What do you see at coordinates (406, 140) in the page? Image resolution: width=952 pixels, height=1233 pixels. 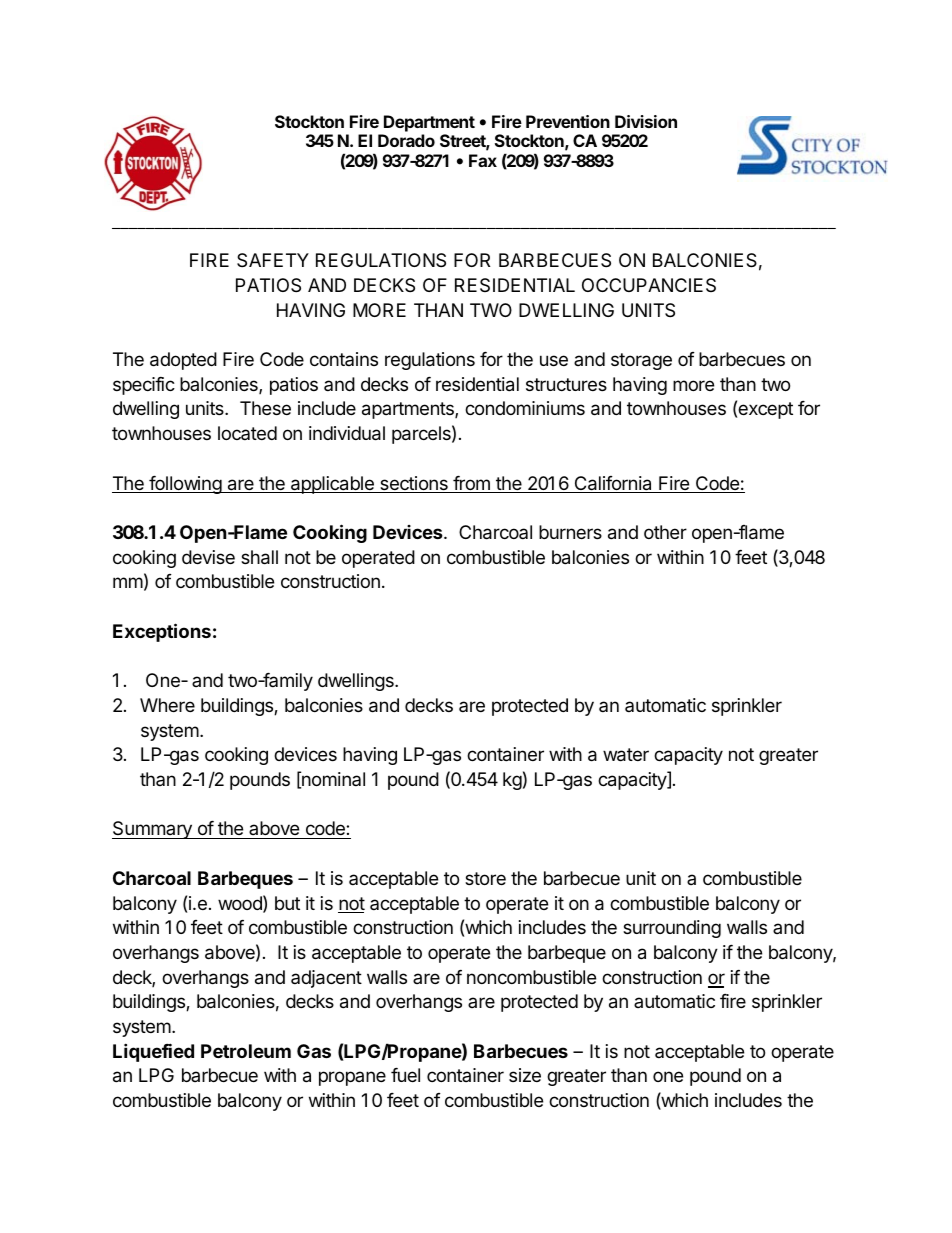 I see `Dorado` at bounding box center [406, 140].
